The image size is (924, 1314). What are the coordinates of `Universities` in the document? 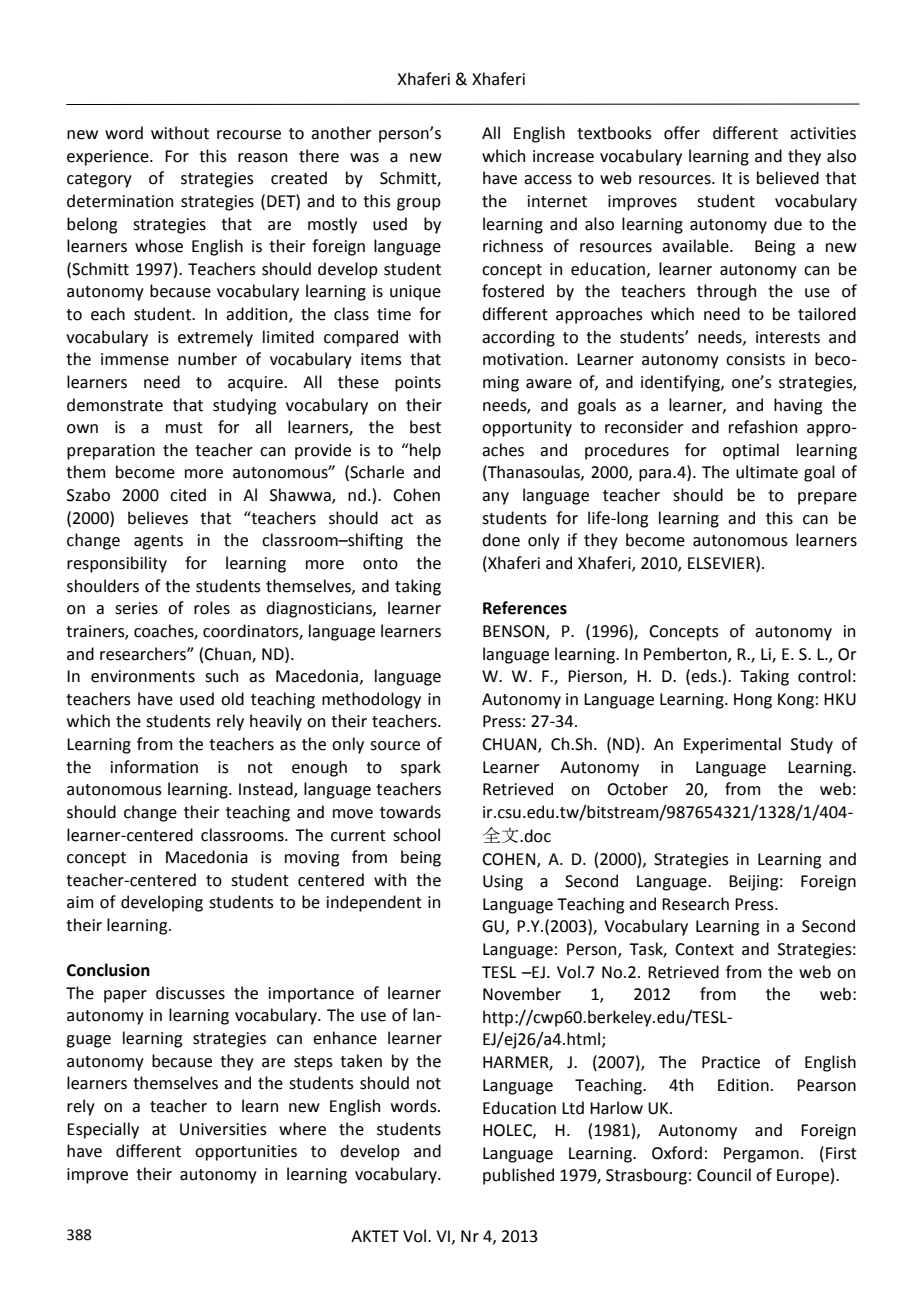 It's located at (223, 1129).
